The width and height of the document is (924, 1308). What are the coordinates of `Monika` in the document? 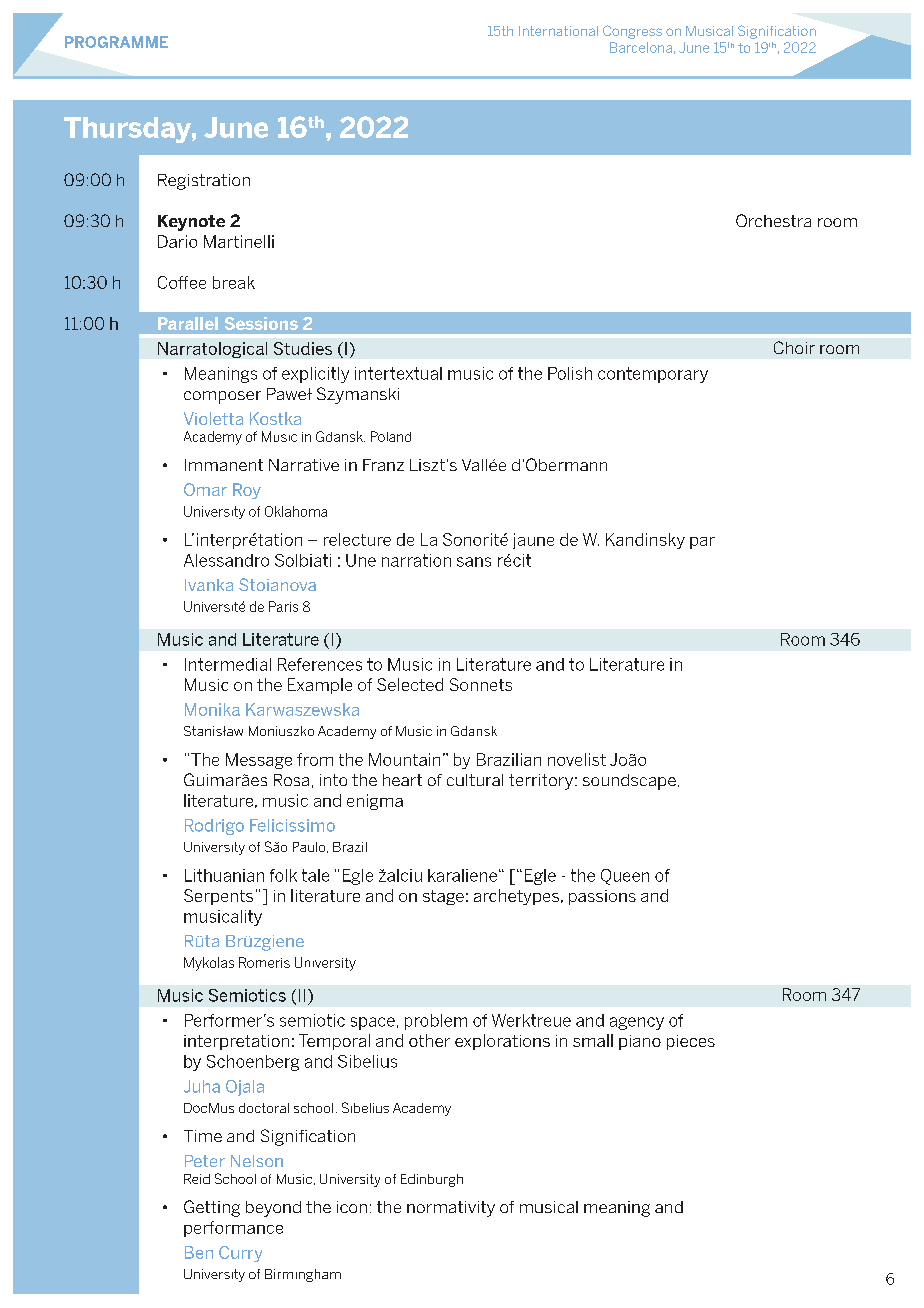 It's located at (212, 709).
